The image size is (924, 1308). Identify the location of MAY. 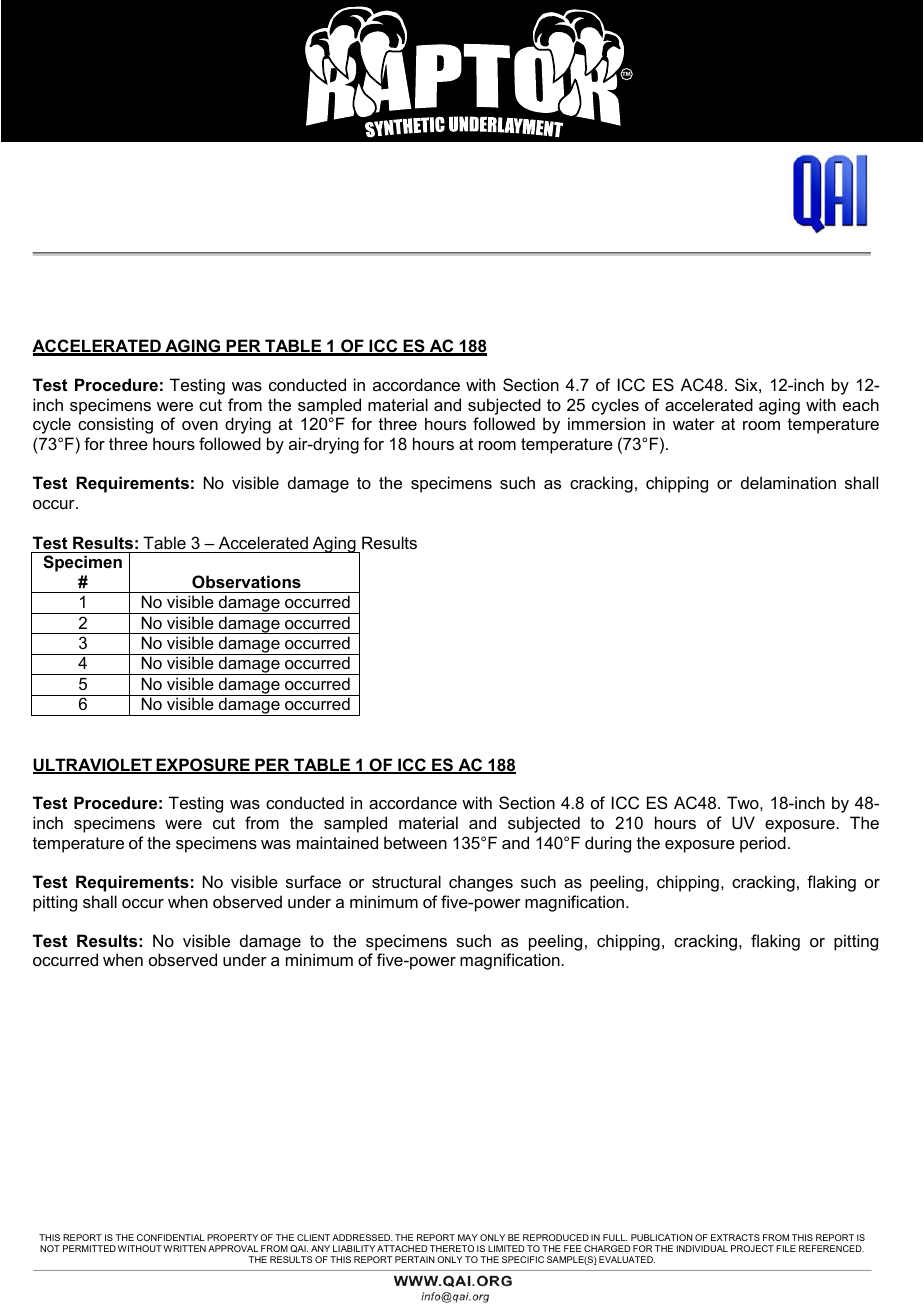
(468, 1237).
